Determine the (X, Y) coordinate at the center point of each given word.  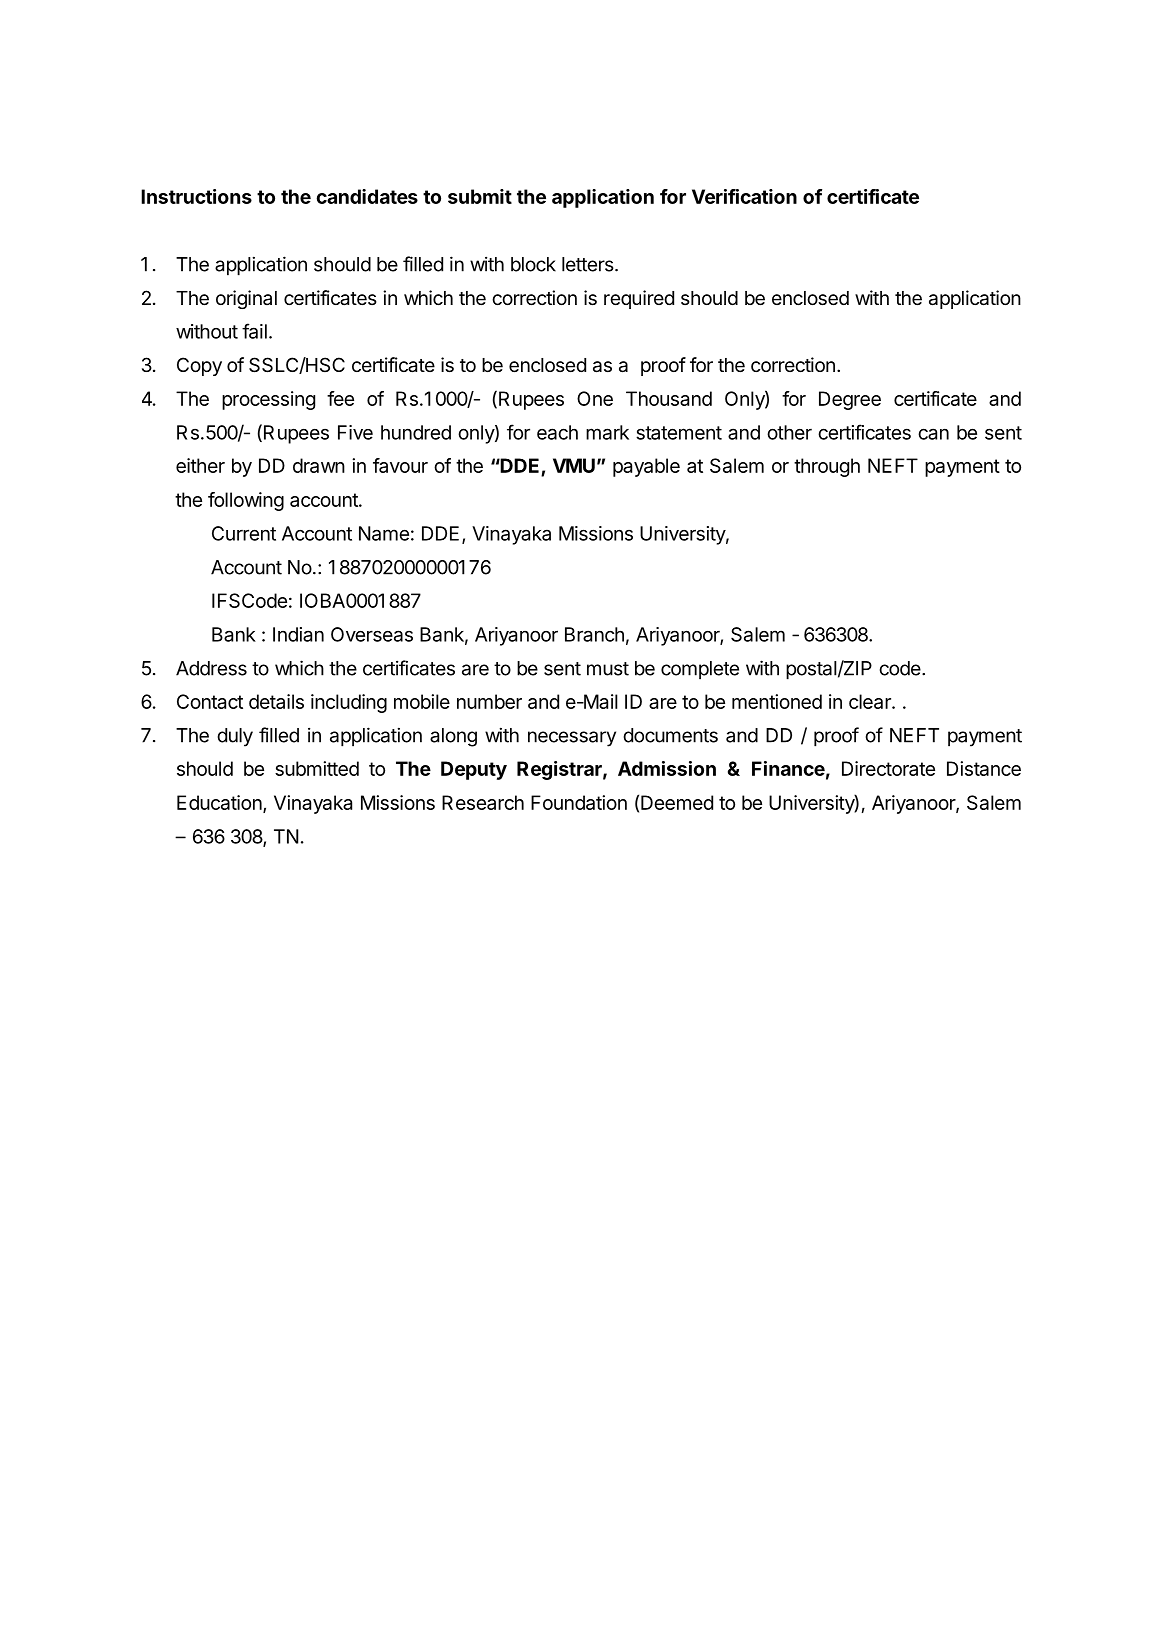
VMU (574, 465)
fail (254, 331)
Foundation (579, 802)
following (246, 501)
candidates (367, 196)
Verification (744, 196)
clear (871, 701)
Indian (298, 634)
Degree (850, 400)
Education (220, 804)
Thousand (669, 398)
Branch (594, 634)
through (827, 467)
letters (588, 264)
